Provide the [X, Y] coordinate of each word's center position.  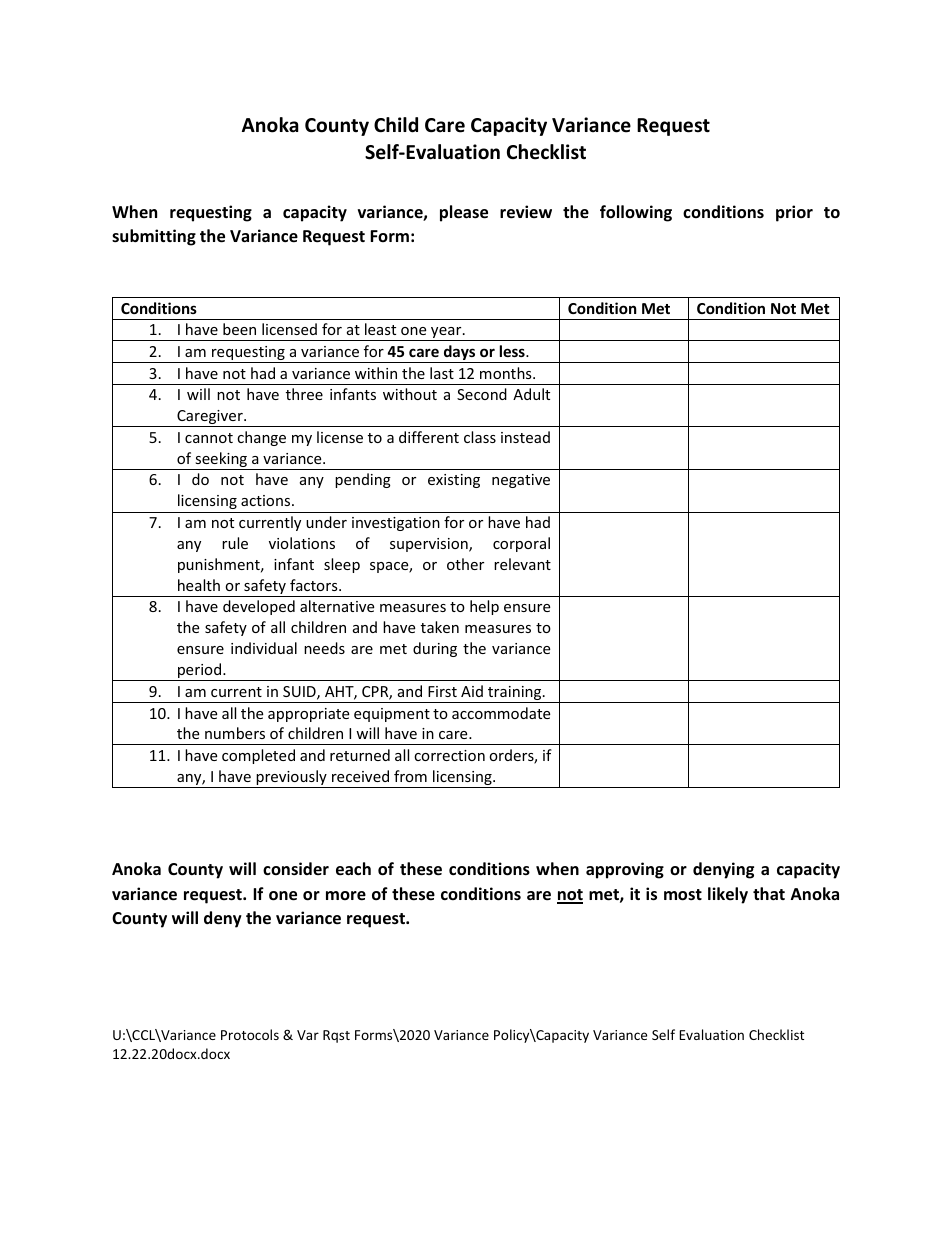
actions [267, 500]
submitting [154, 237]
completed [258, 756]
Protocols [250, 1034]
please [464, 213]
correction [449, 755]
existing [454, 481]
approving [625, 870]
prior [794, 213]
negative [521, 481]
